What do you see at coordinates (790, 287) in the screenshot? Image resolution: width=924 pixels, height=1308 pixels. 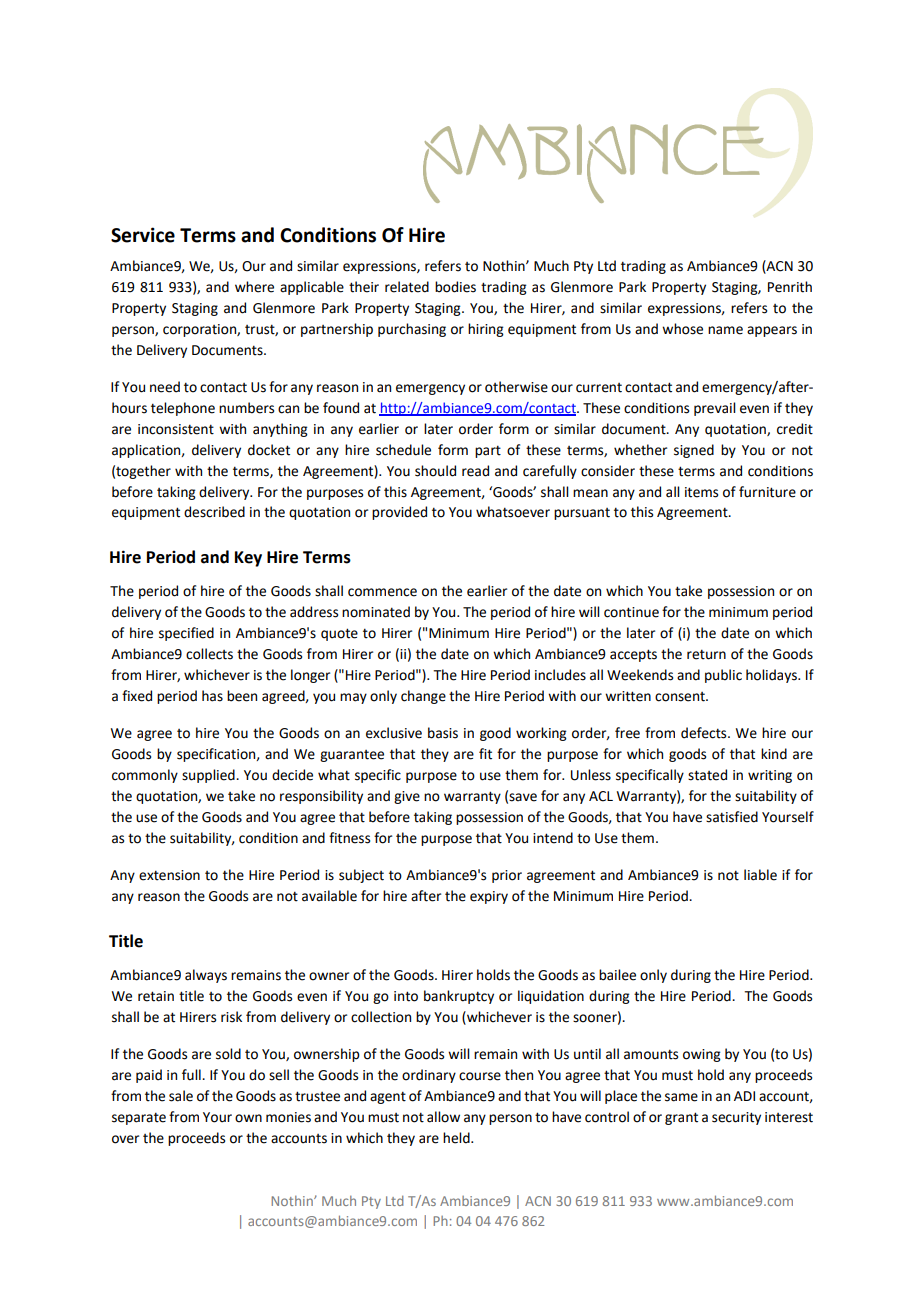 I see `Penrith` at bounding box center [790, 287].
